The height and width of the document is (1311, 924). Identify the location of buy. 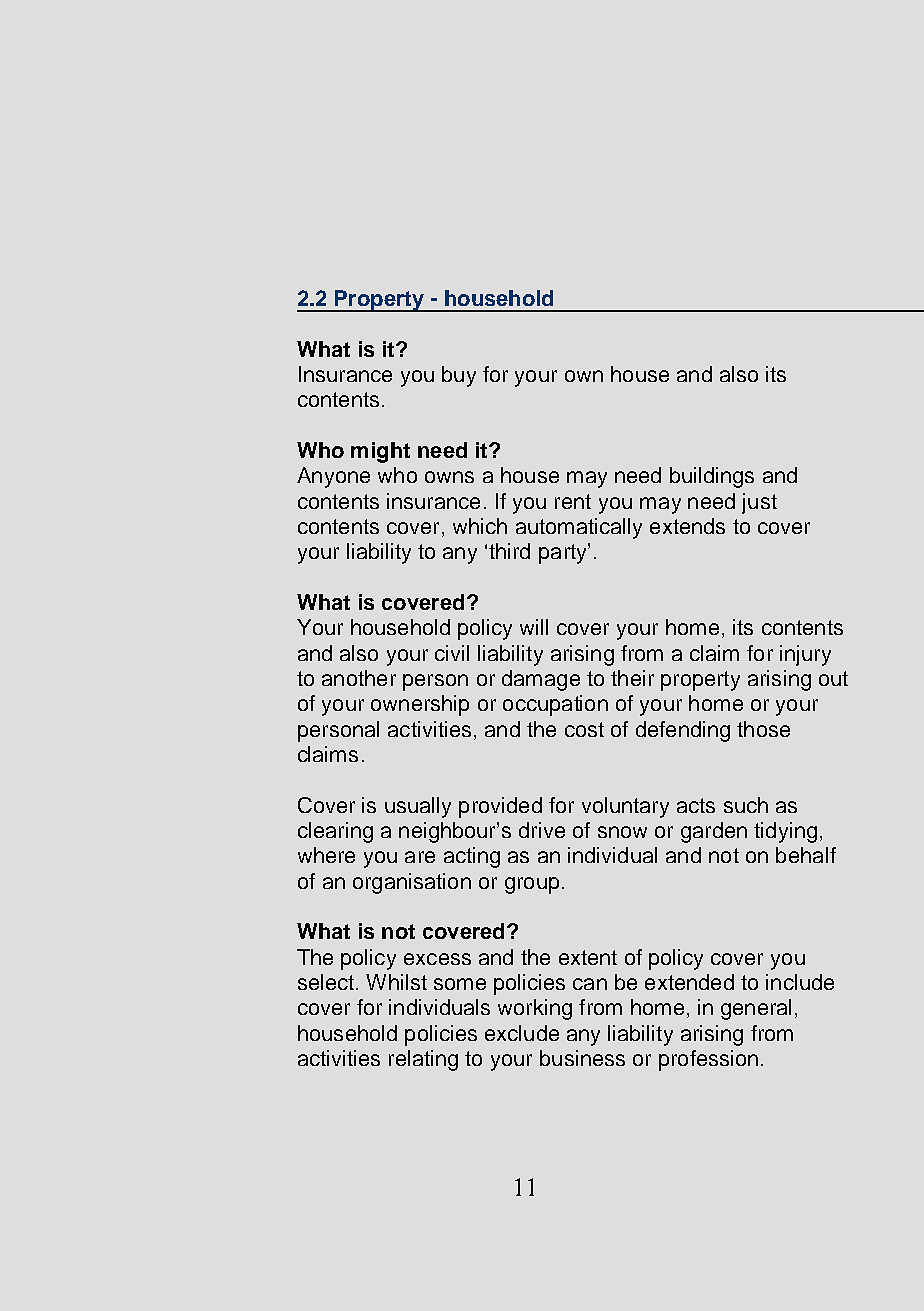
(459, 376).
